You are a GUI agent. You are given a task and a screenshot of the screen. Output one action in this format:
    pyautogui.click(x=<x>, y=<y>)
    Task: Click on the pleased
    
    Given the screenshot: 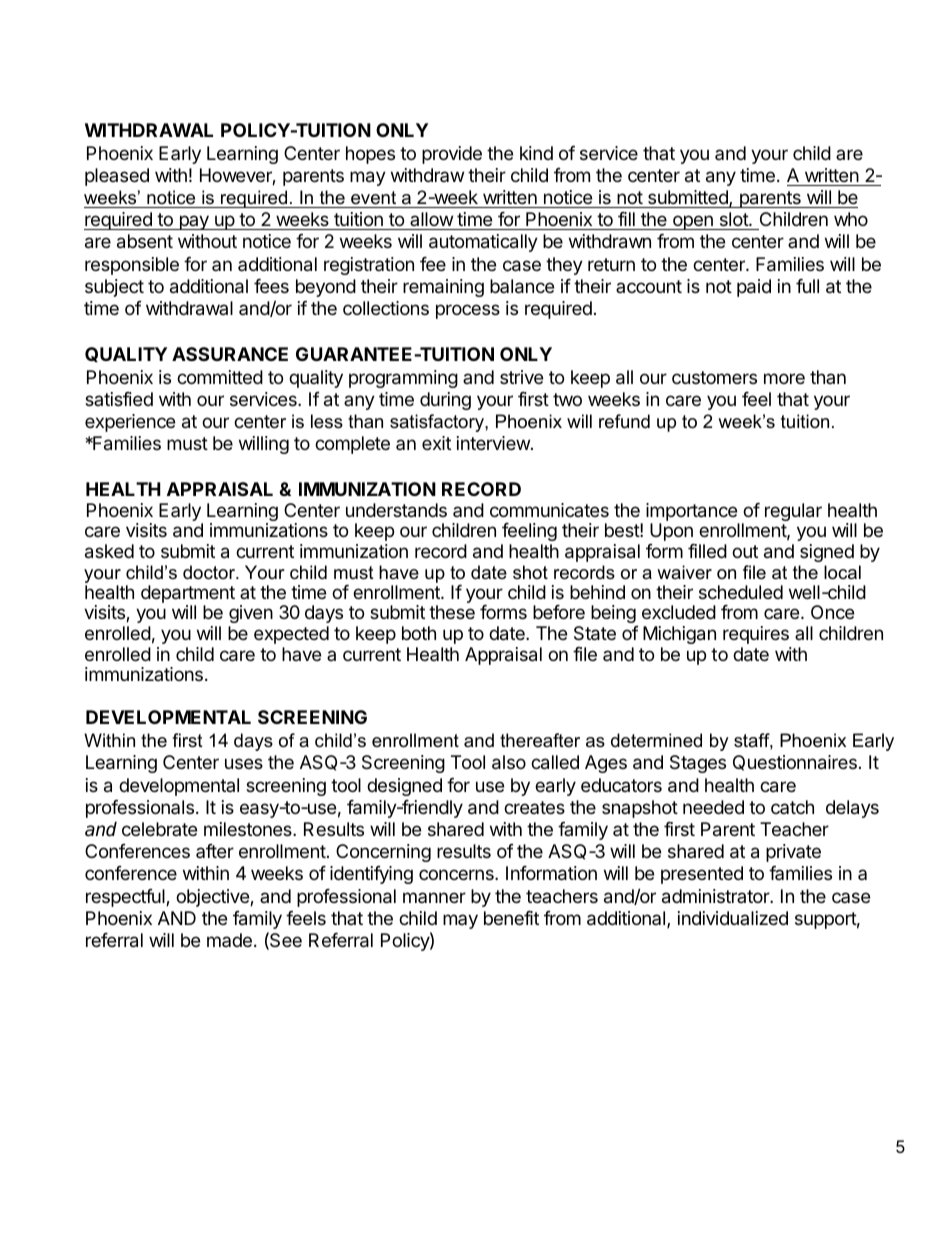 What is the action you would take?
    pyautogui.click(x=117, y=177)
